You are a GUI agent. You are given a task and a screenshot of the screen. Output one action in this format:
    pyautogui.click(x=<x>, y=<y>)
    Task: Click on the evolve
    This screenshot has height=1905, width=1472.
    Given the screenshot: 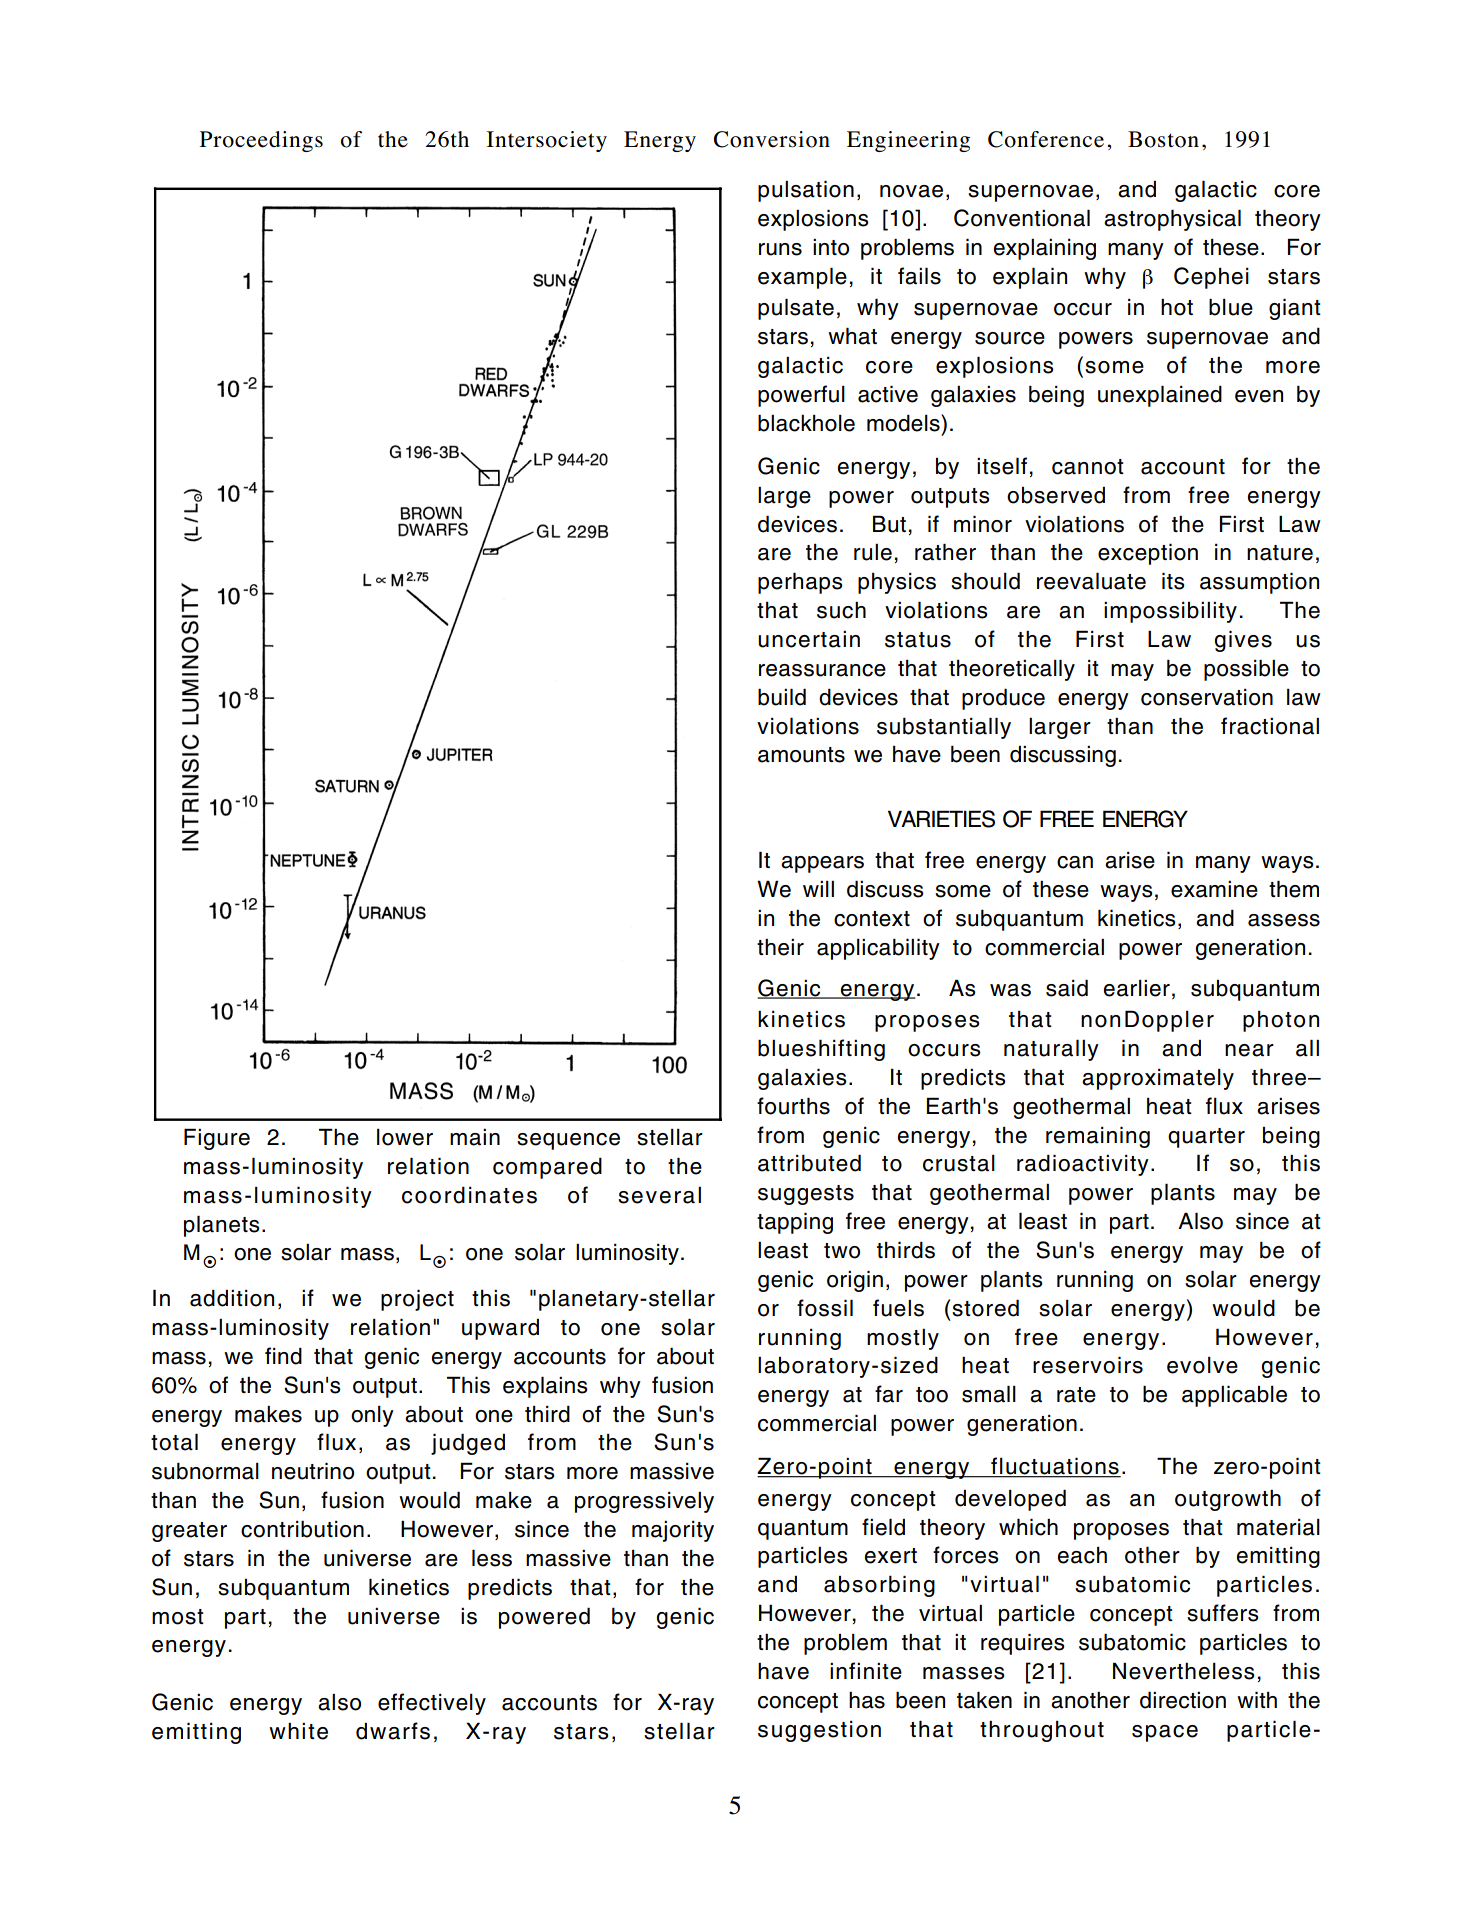 What is the action you would take?
    pyautogui.click(x=1202, y=1365)
